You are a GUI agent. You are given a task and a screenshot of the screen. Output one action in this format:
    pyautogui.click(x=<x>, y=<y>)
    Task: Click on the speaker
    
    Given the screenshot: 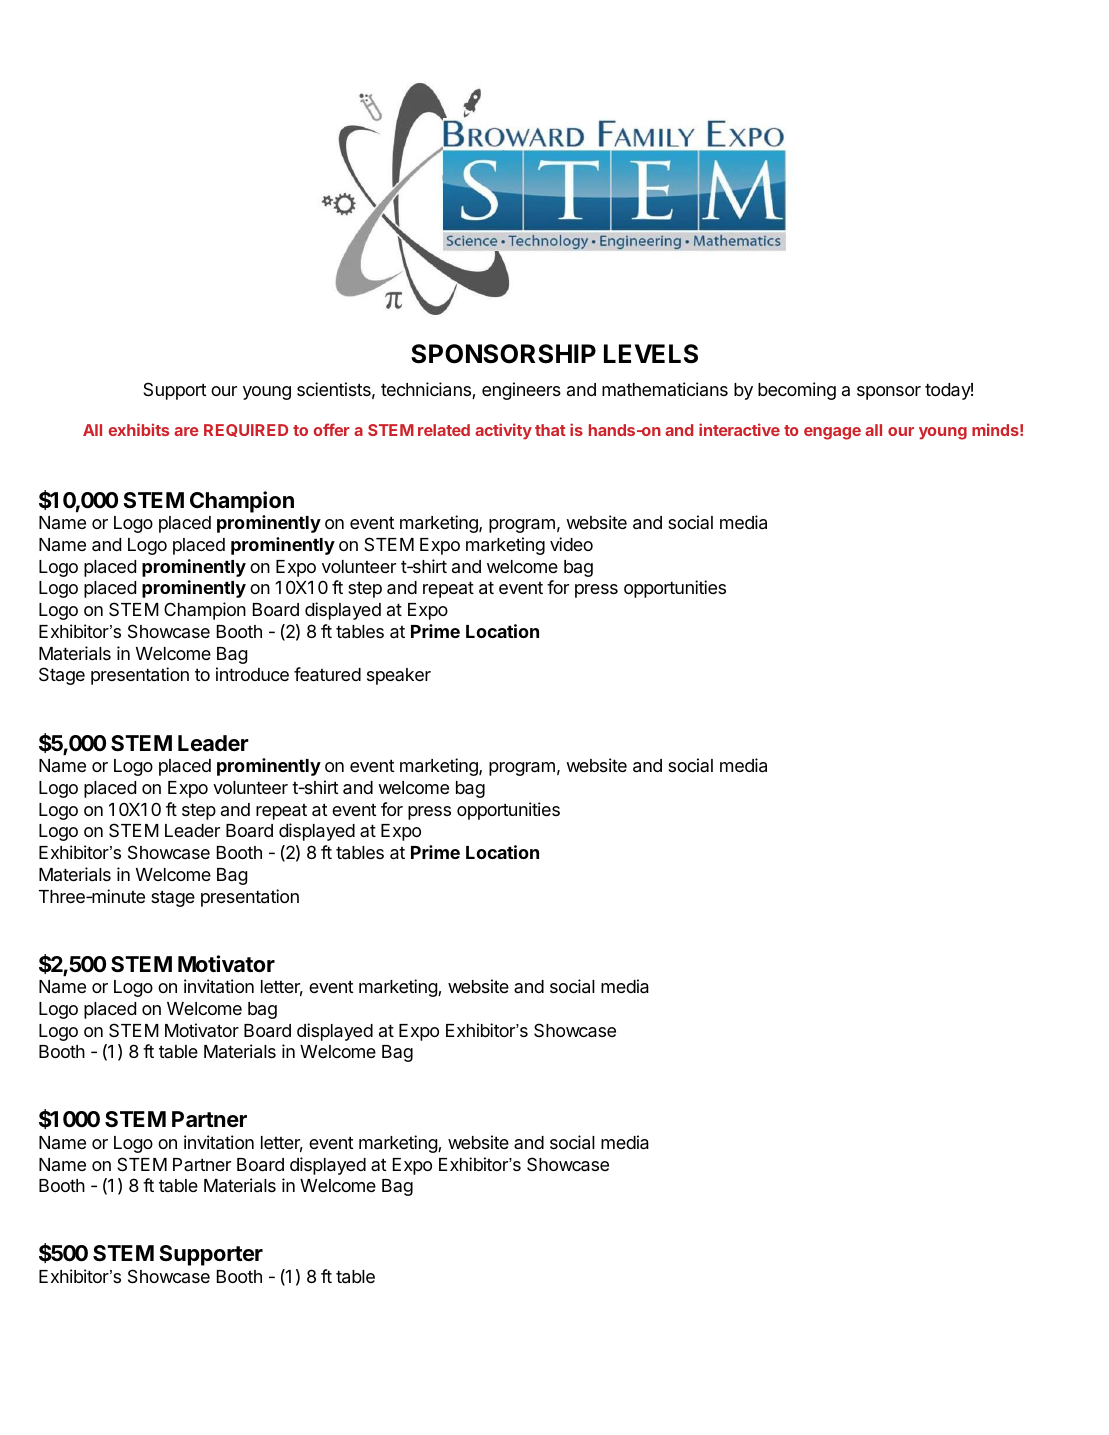 What is the action you would take?
    pyautogui.click(x=399, y=676)
